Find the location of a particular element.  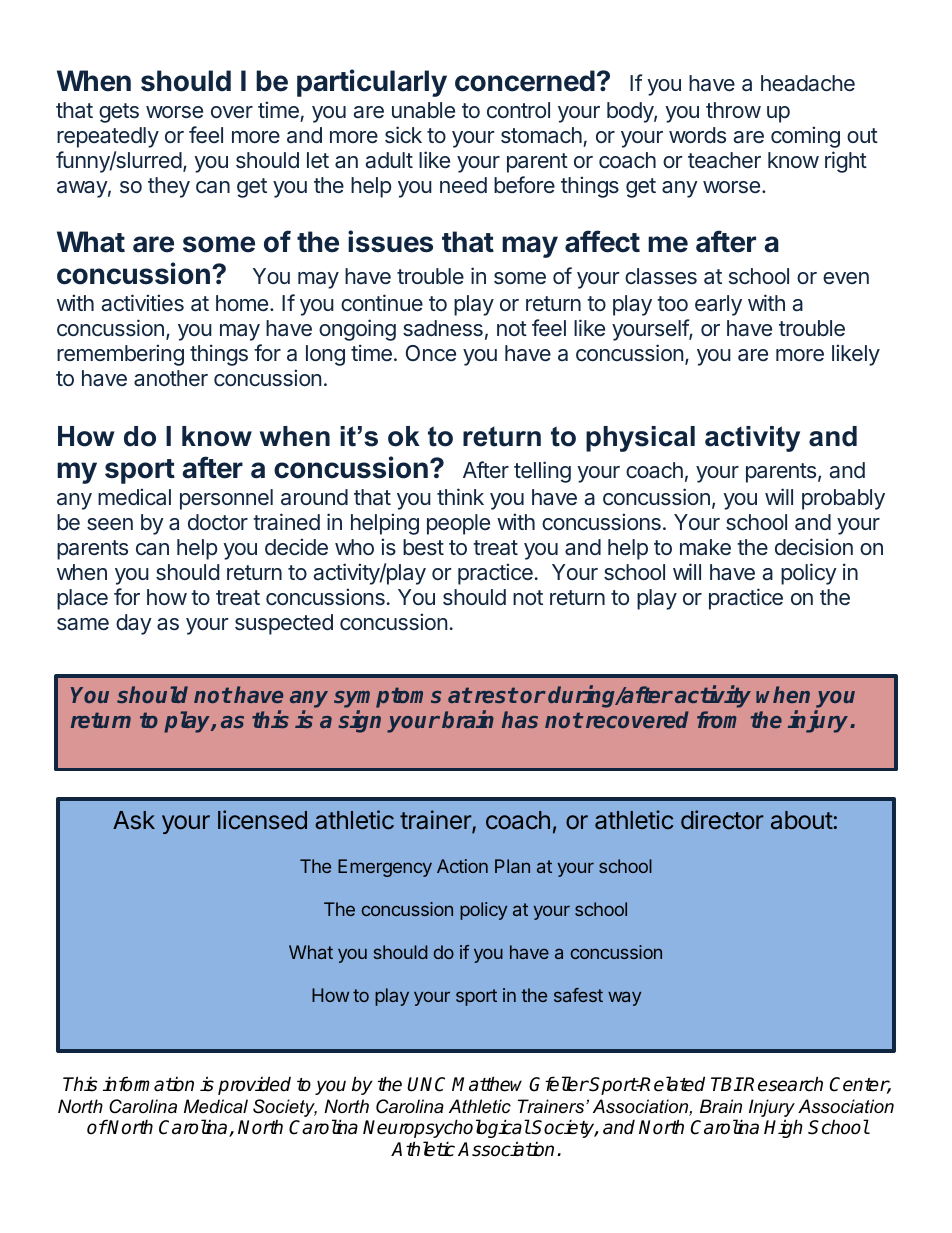

Neuropsychological is located at coordinates (446, 1128).
